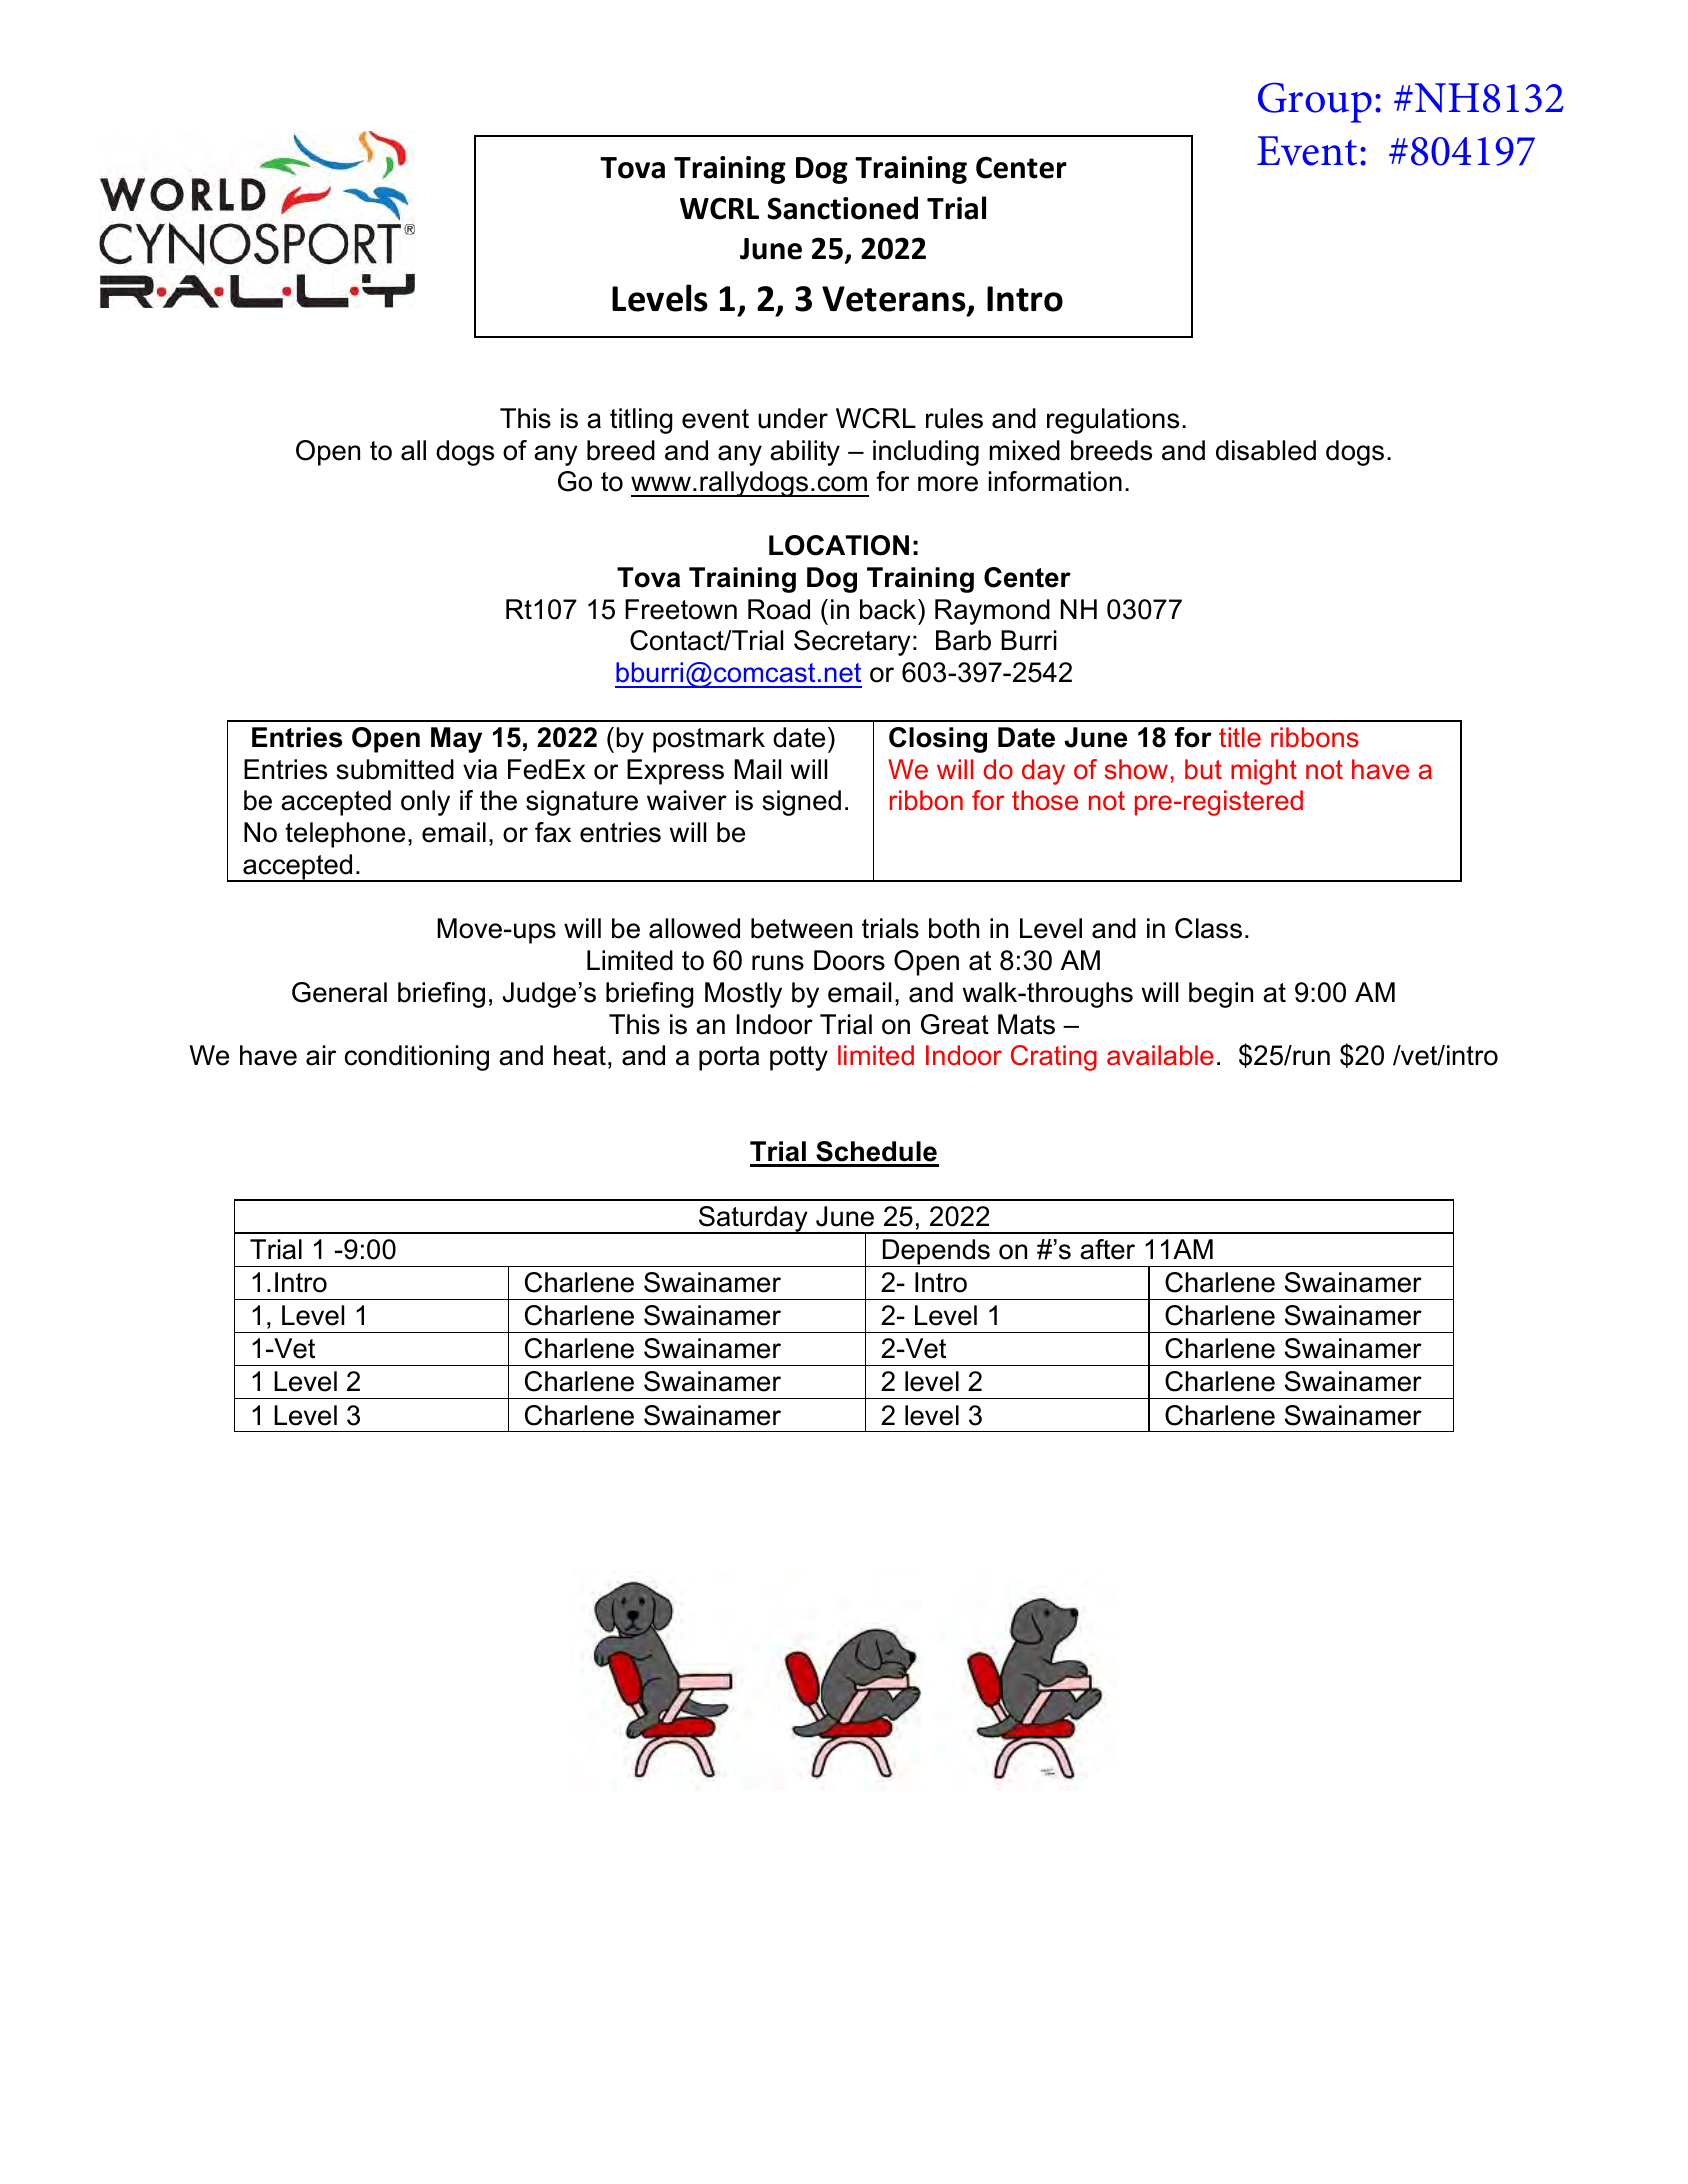  What do you see at coordinates (793, 418) in the document?
I see `under` at bounding box center [793, 418].
